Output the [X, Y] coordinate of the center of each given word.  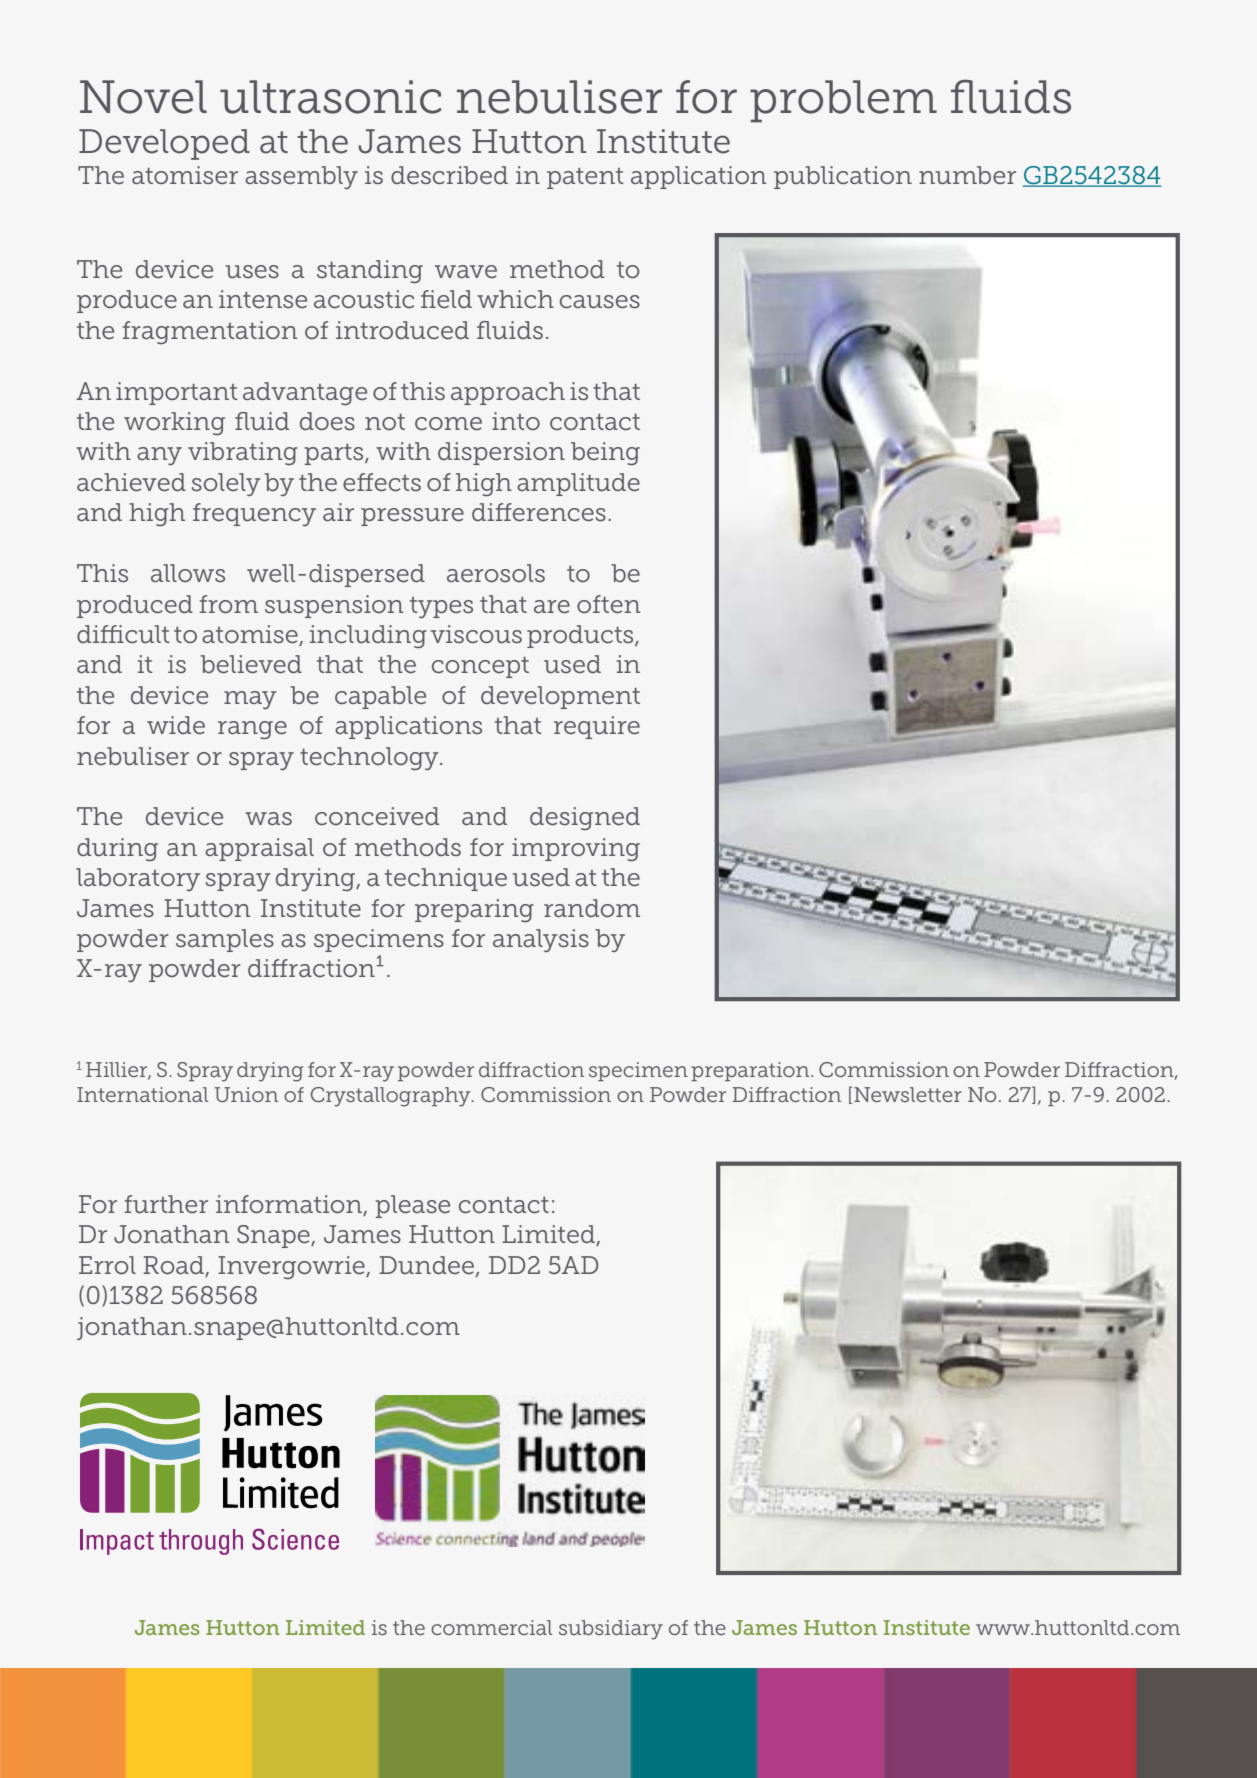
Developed [164, 144]
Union [246, 1094]
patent [585, 178]
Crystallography [392, 1097]
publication [843, 177]
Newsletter [908, 1094]
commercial [491, 1627]
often [608, 604]
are [552, 607]
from [229, 604]
